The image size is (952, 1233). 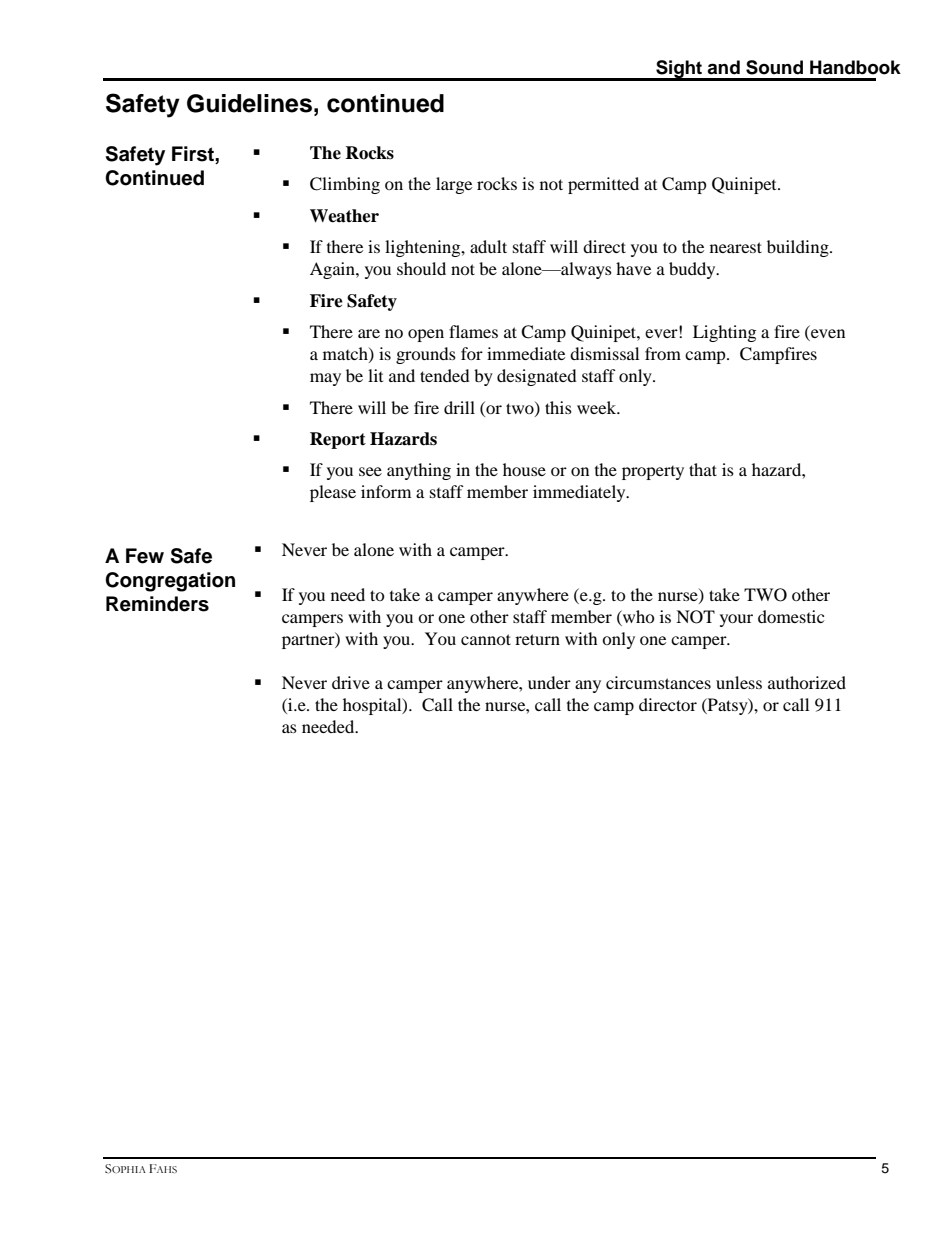 What do you see at coordinates (249, 103) in the screenshot?
I see `Guidelines` at bounding box center [249, 103].
